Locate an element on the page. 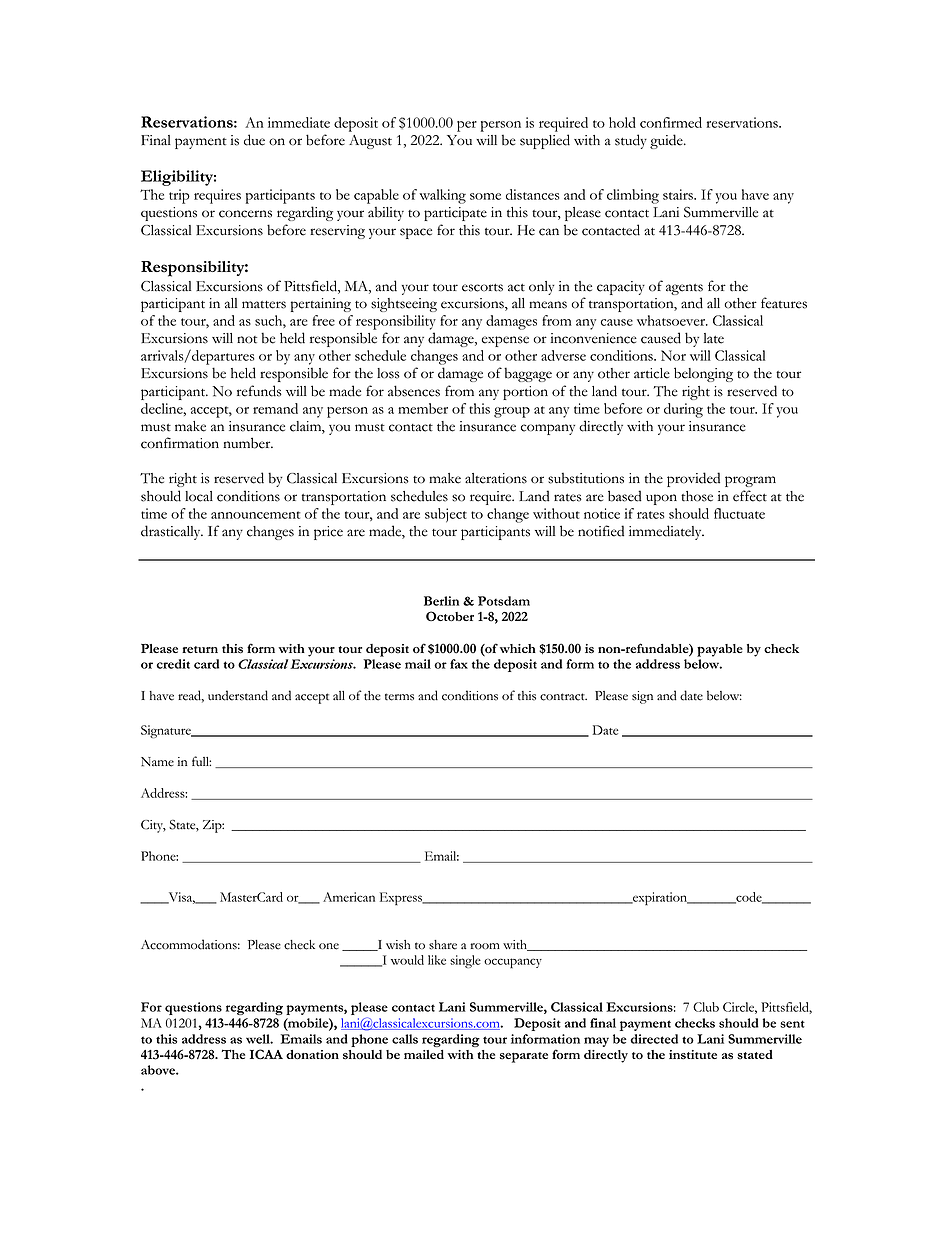  guide is located at coordinates (667, 141).
